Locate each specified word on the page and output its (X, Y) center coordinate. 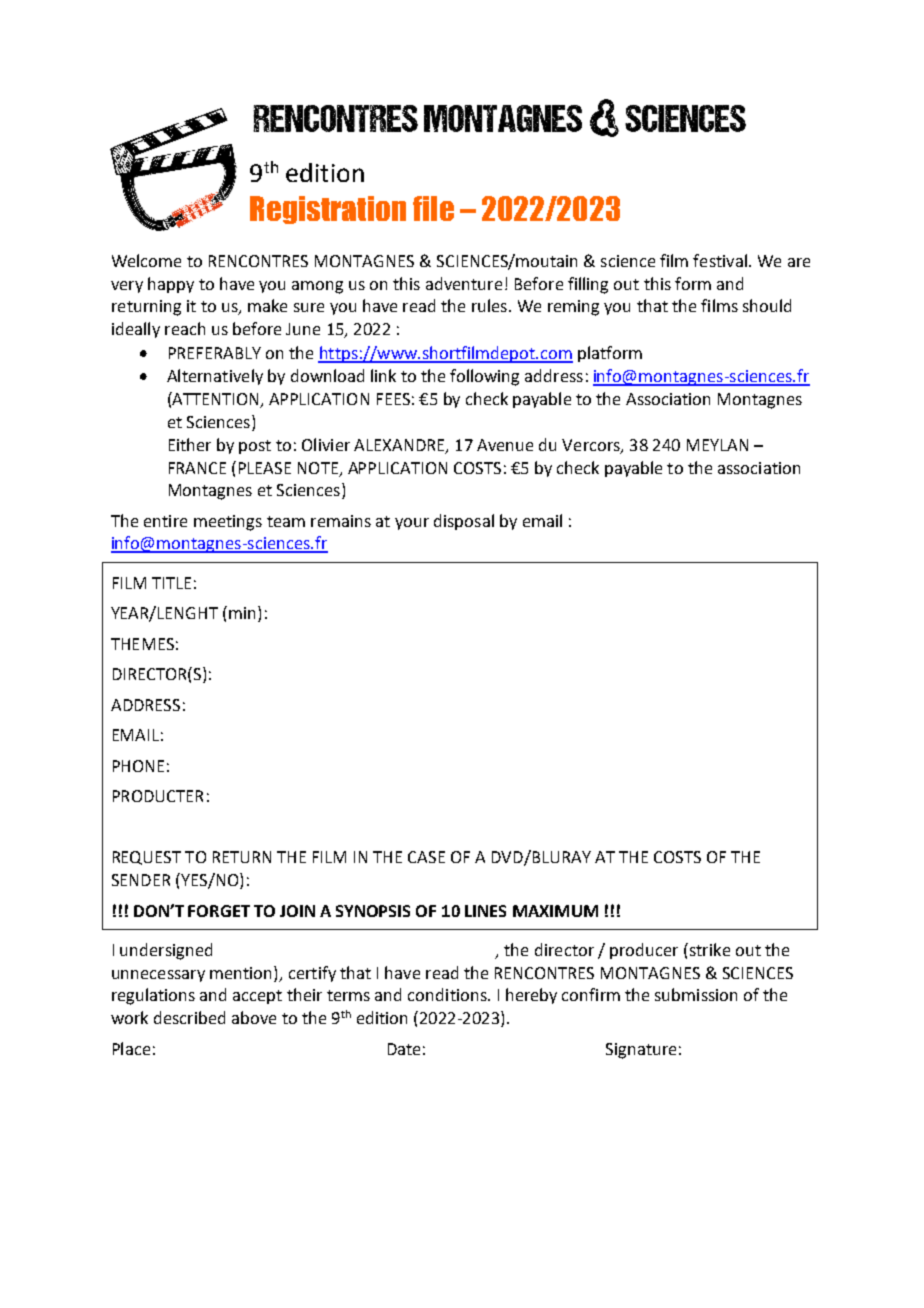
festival (720, 260)
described (189, 1017)
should (767, 305)
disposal (464, 522)
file (433, 208)
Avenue (505, 445)
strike (708, 949)
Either (190, 444)
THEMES (142, 644)
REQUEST (147, 858)
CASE (426, 857)
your (412, 524)
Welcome (146, 260)
